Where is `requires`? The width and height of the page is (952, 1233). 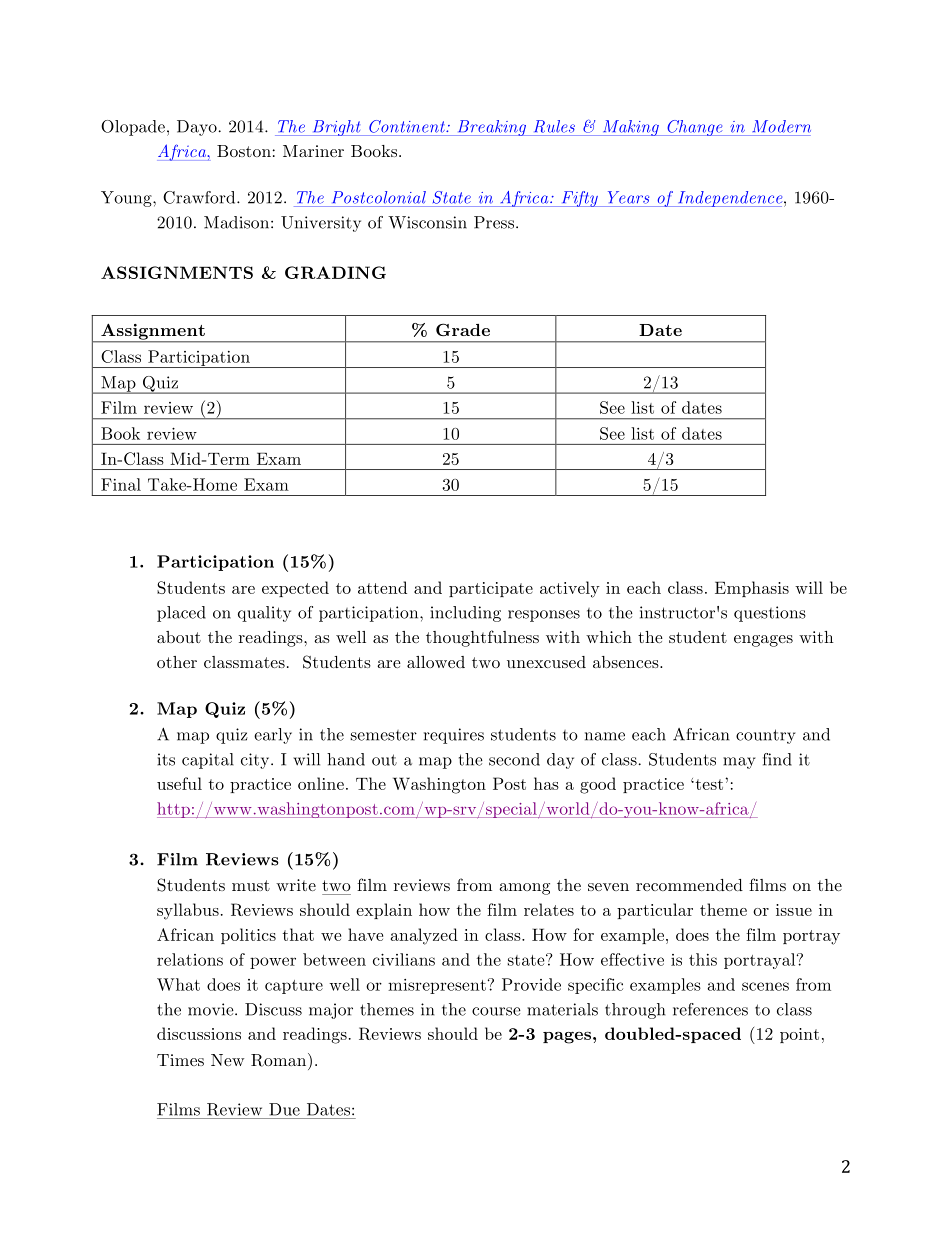 requires is located at coordinates (454, 736).
